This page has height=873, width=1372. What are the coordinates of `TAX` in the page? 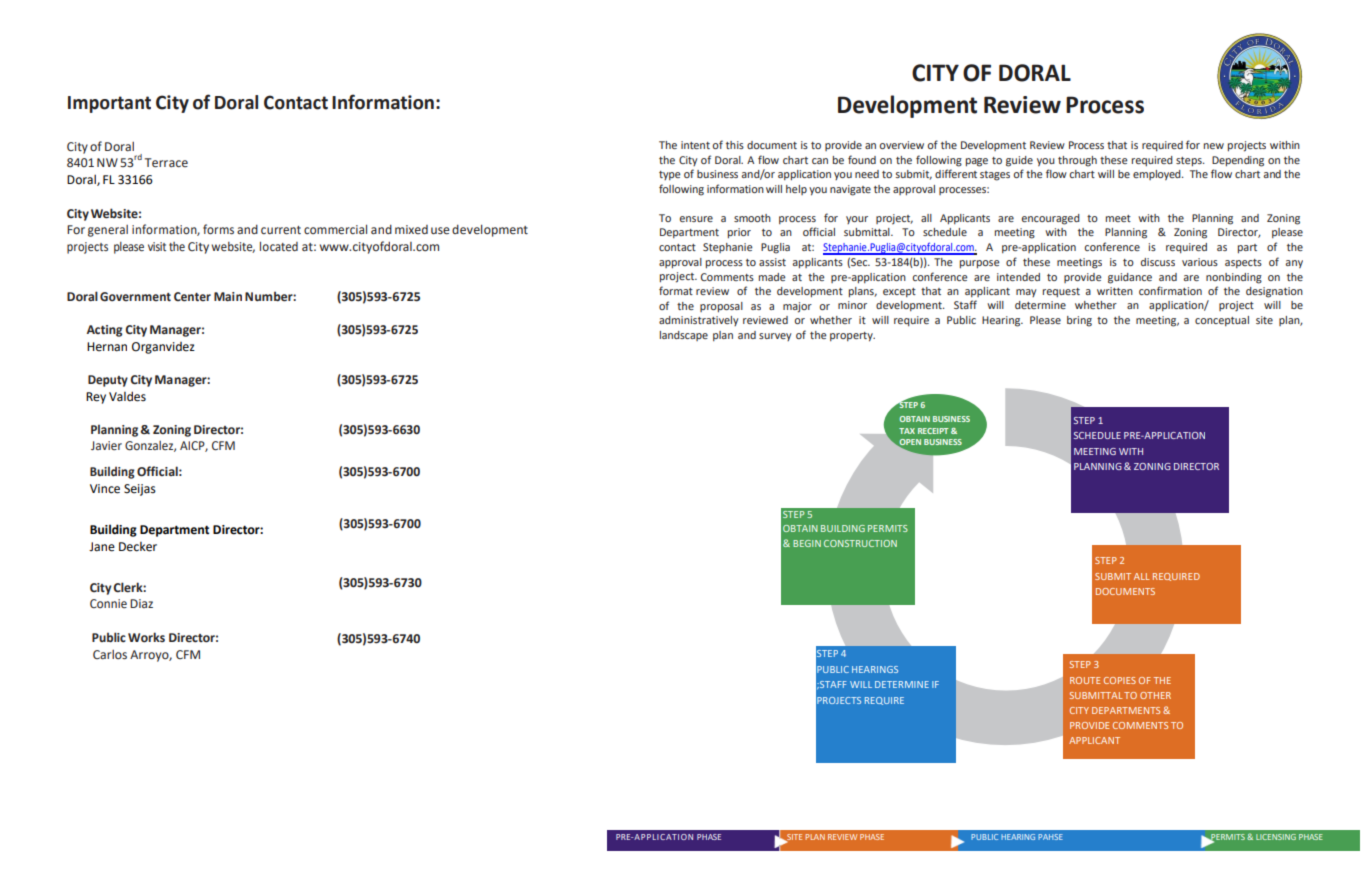 It's located at (907, 431).
